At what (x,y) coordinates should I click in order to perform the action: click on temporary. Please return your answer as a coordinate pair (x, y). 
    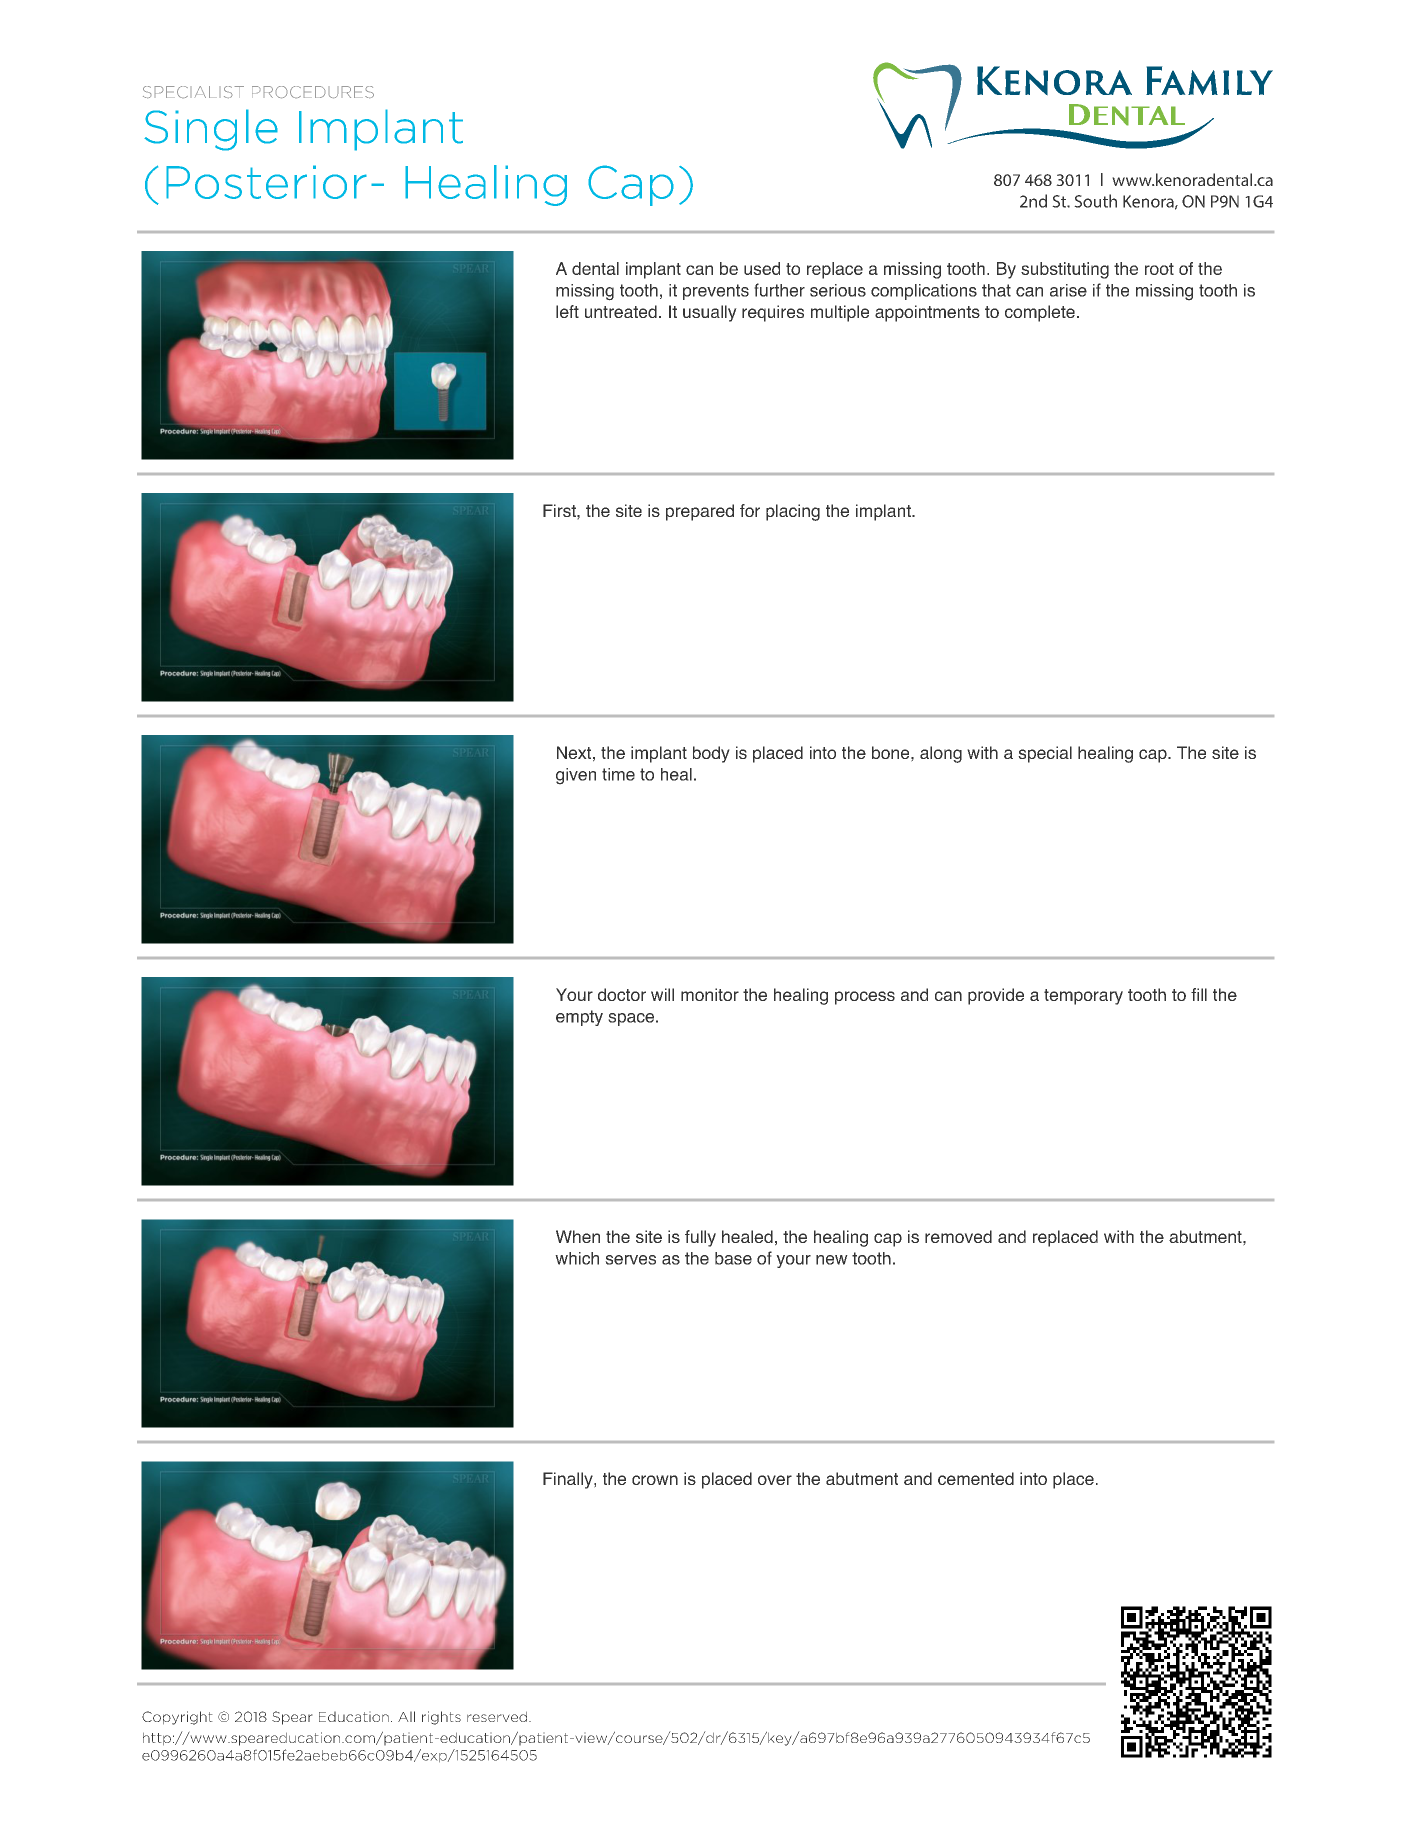
    Looking at the image, I should click on (1083, 997).
